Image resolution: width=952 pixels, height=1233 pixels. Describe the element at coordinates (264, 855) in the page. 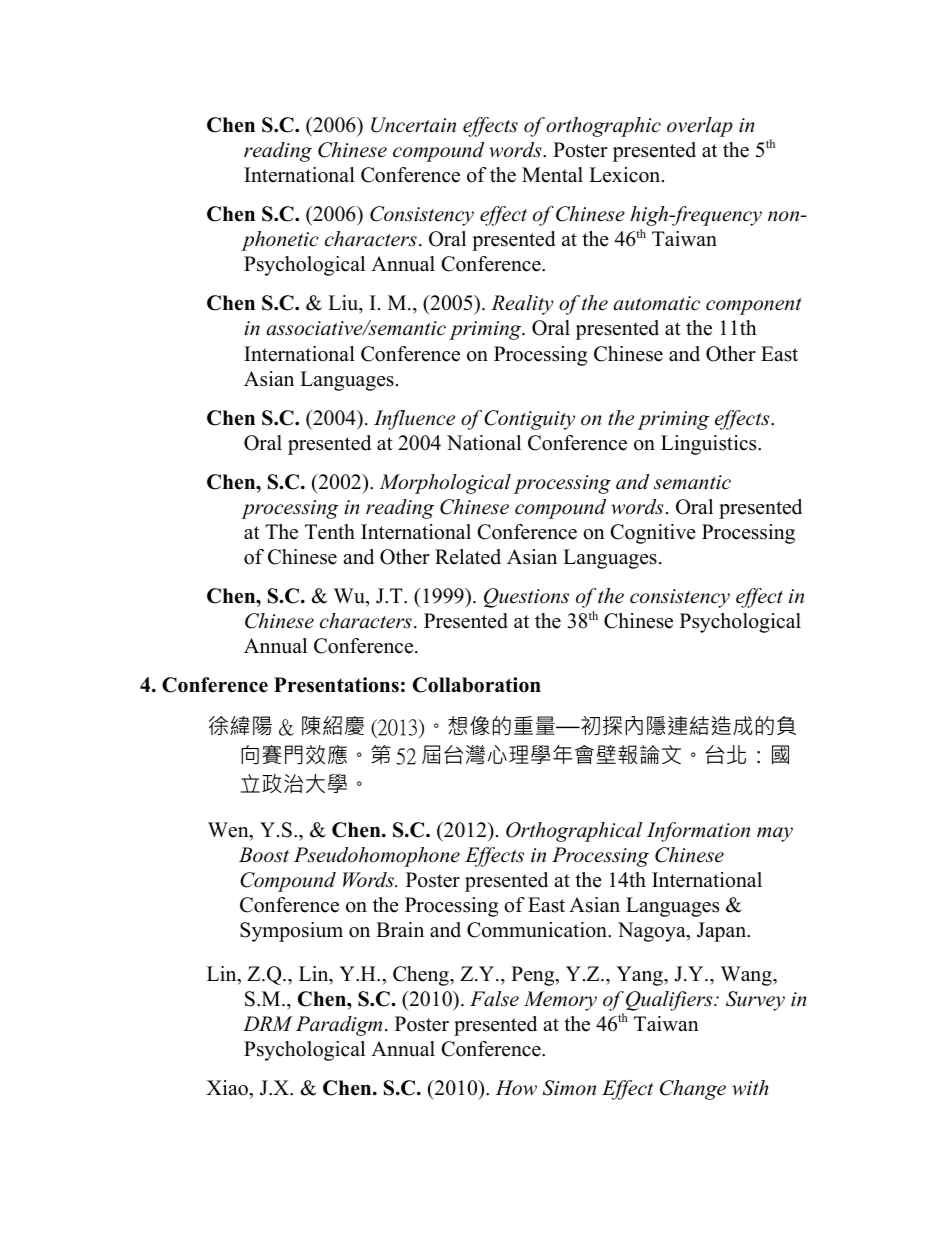

I see `Boost` at that location.
